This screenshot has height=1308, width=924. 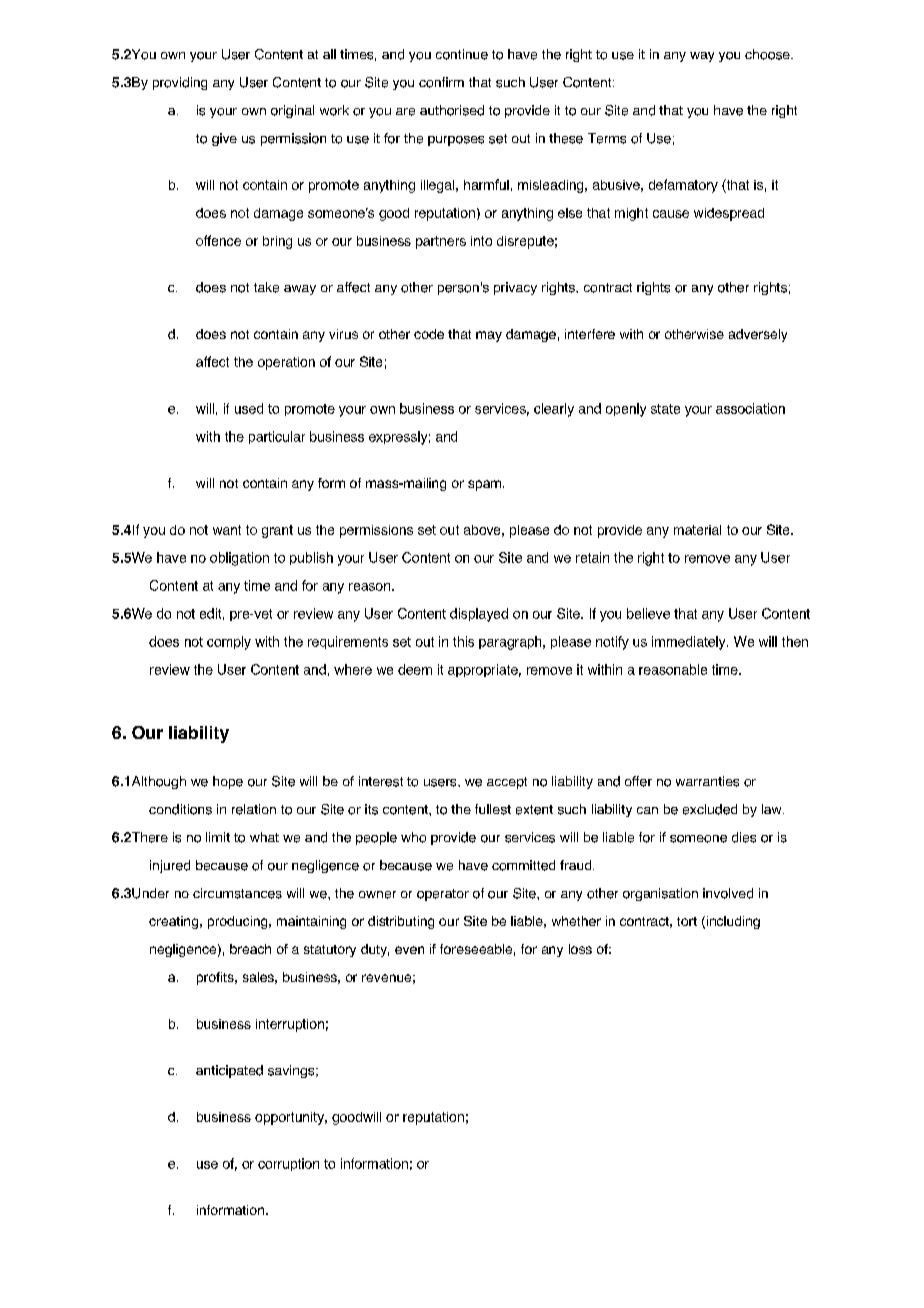 I want to click on comply, so click(x=229, y=643).
